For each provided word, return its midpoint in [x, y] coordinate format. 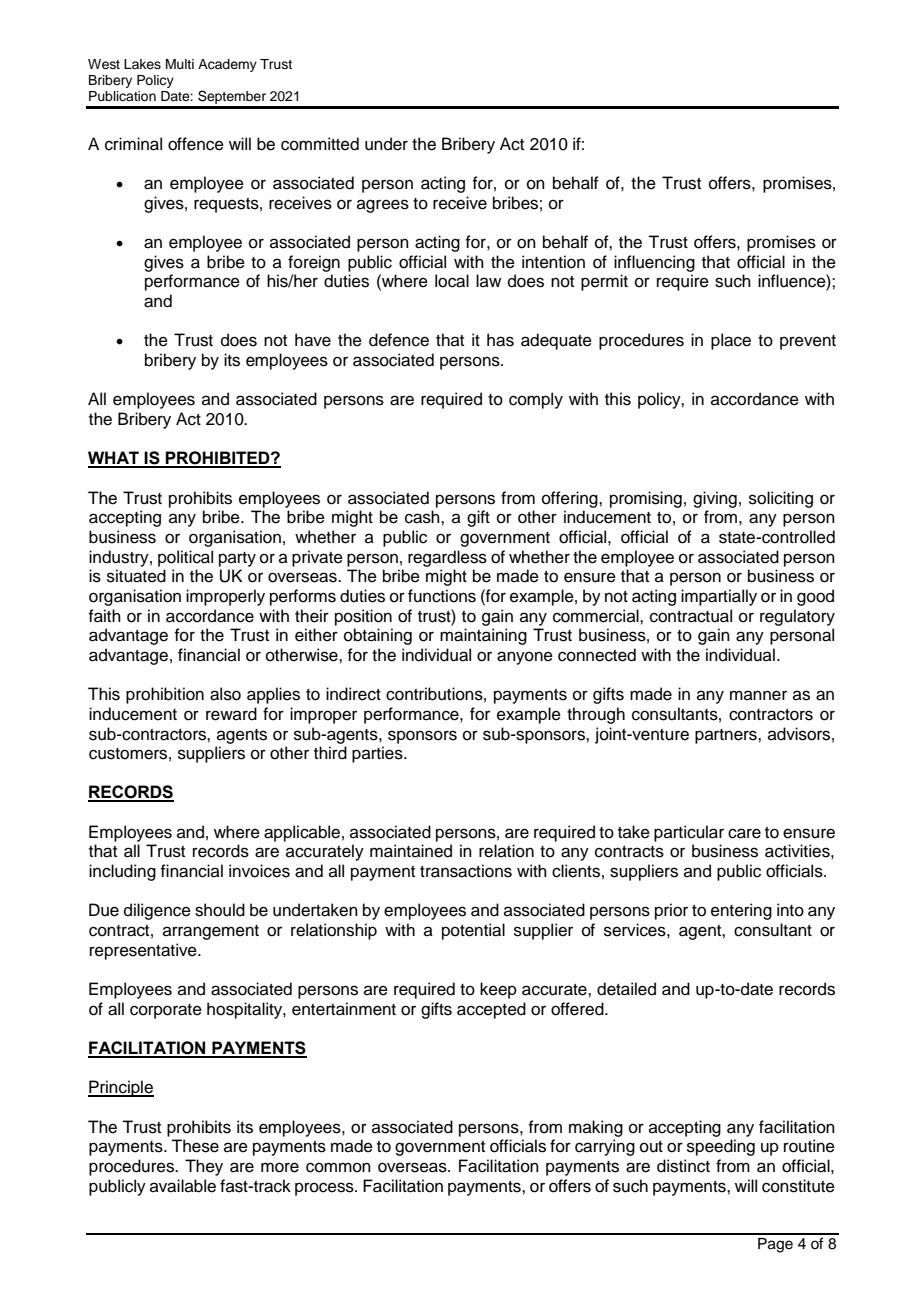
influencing [654, 263]
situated [136, 576]
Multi [180, 64]
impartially [719, 597]
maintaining [483, 636]
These [195, 1146]
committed [320, 144]
